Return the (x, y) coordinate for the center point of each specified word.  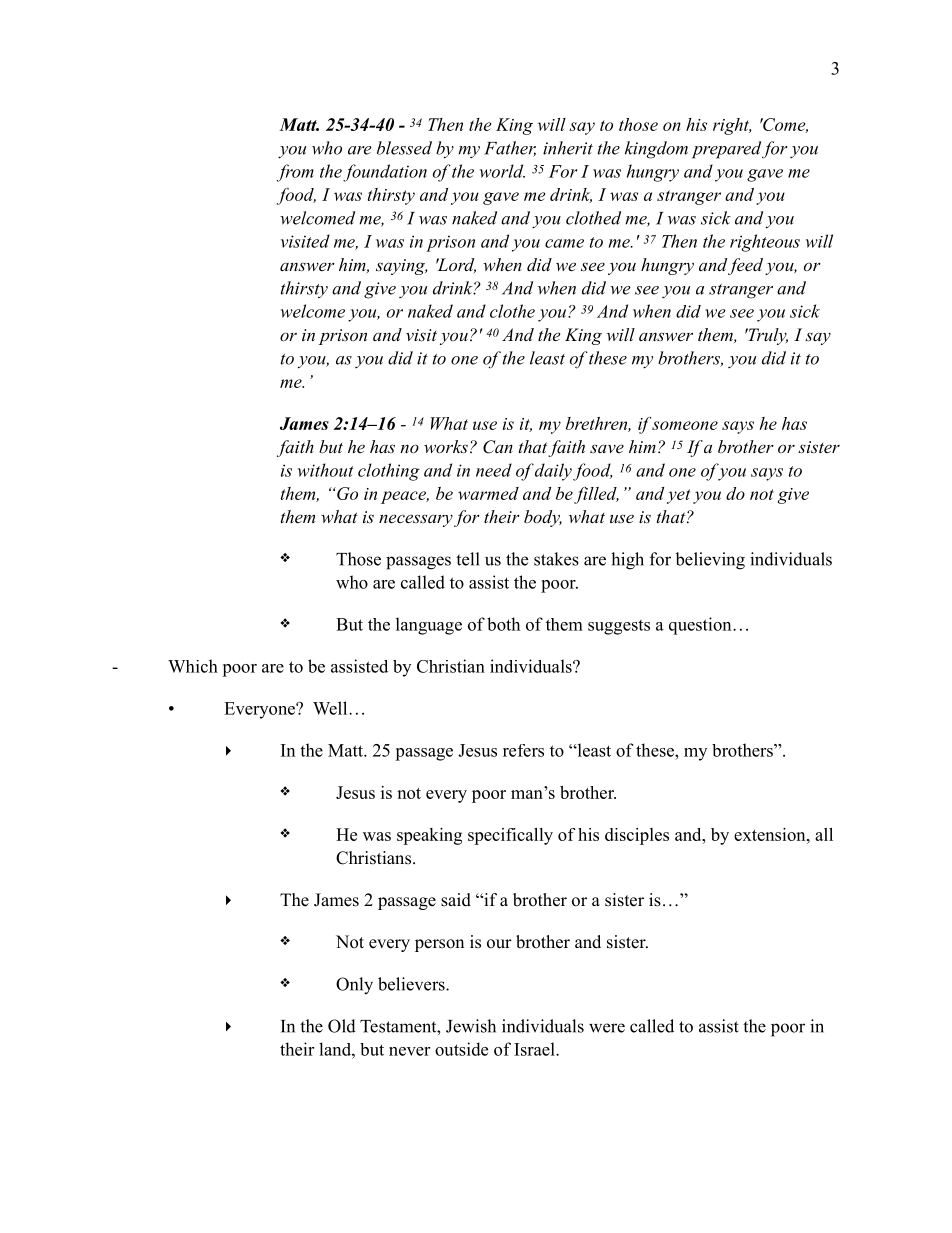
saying (401, 267)
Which (193, 666)
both (503, 624)
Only (354, 986)
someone (685, 425)
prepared (726, 150)
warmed (488, 493)
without (326, 470)
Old (342, 1026)
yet (678, 496)
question (701, 626)
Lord (456, 265)
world (502, 171)
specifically (510, 836)
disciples (637, 836)
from (295, 173)
